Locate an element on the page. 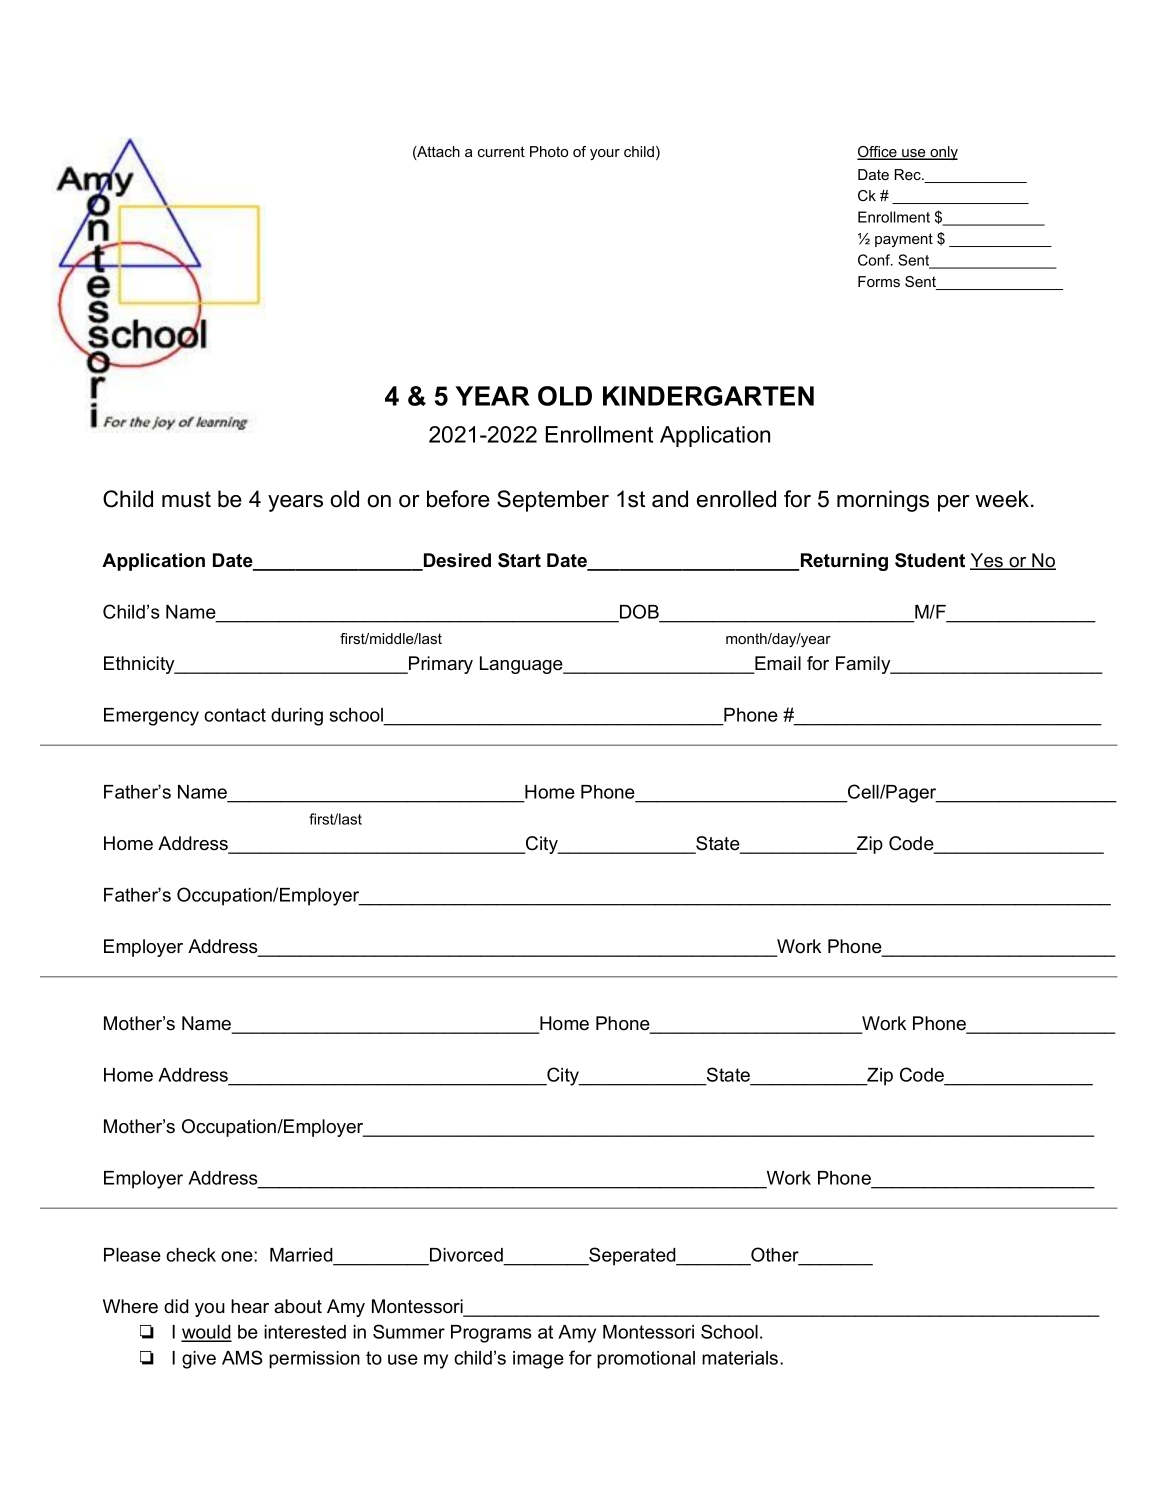 The image size is (1166, 1509). Photo is located at coordinates (549, 151).
